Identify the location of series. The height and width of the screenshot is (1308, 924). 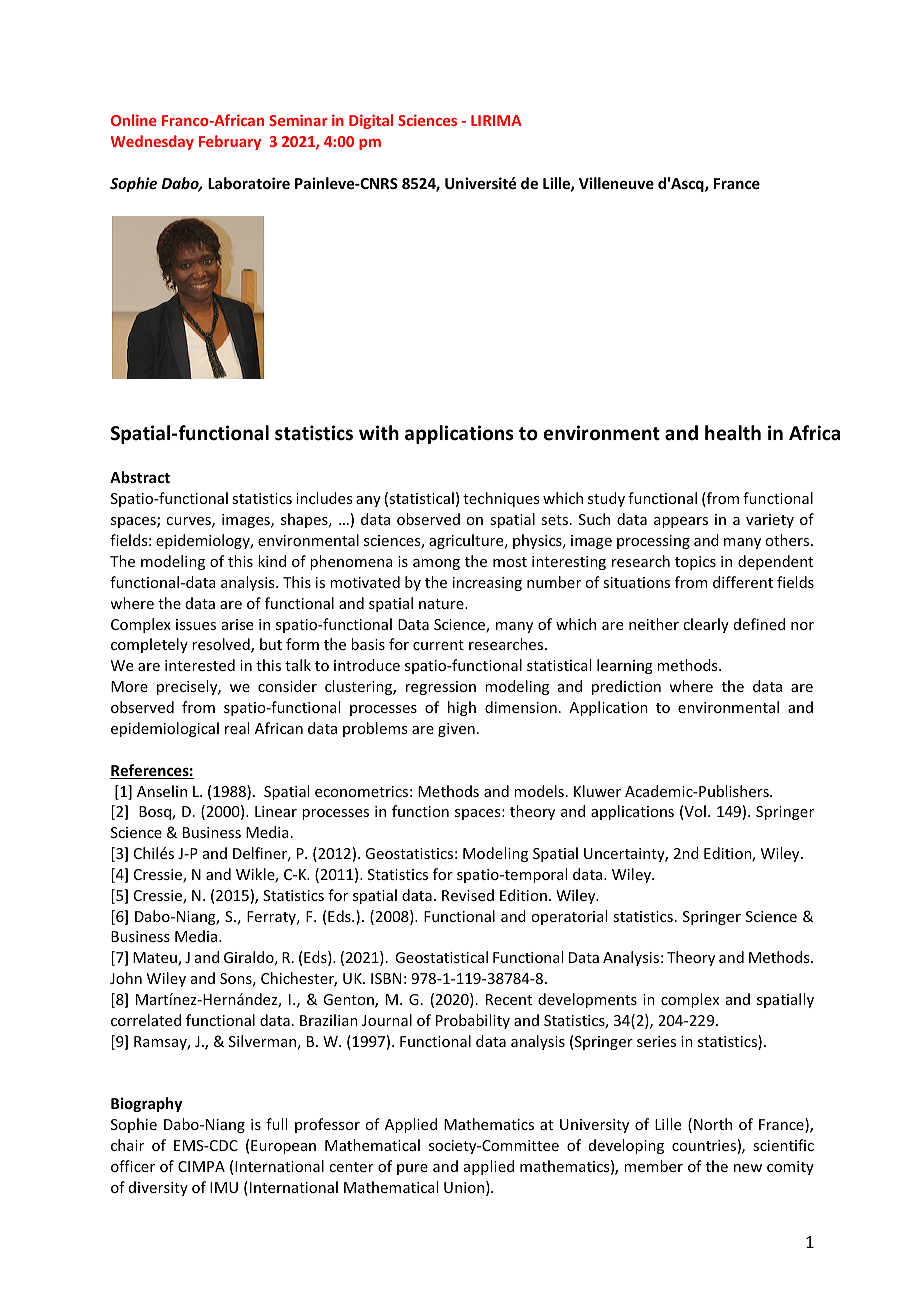
(656, 1041).
